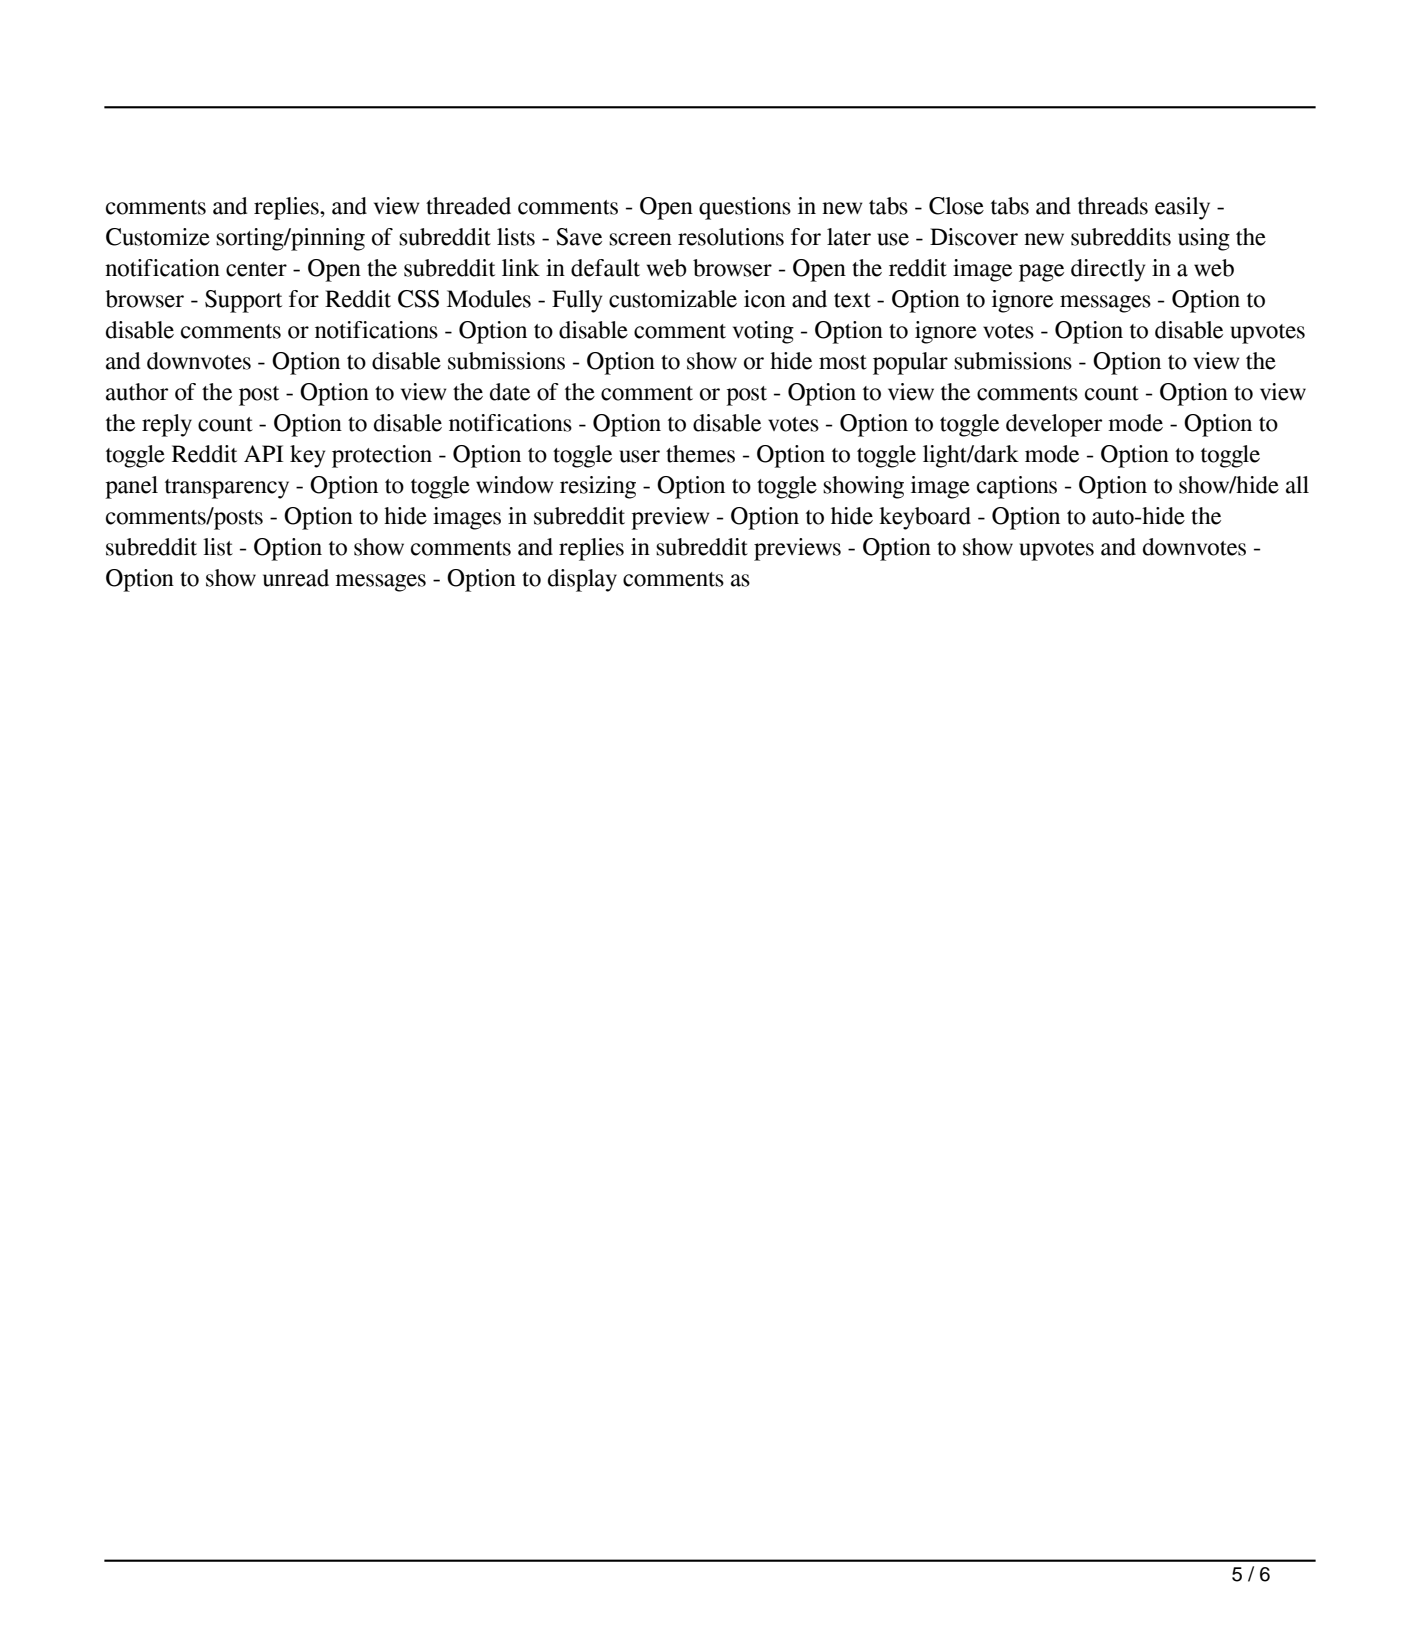 The image size is (1420, 1631). What do you see at coordinates (227, 489) in the page?
I see `transparency` at bounding box center [227, 489].
